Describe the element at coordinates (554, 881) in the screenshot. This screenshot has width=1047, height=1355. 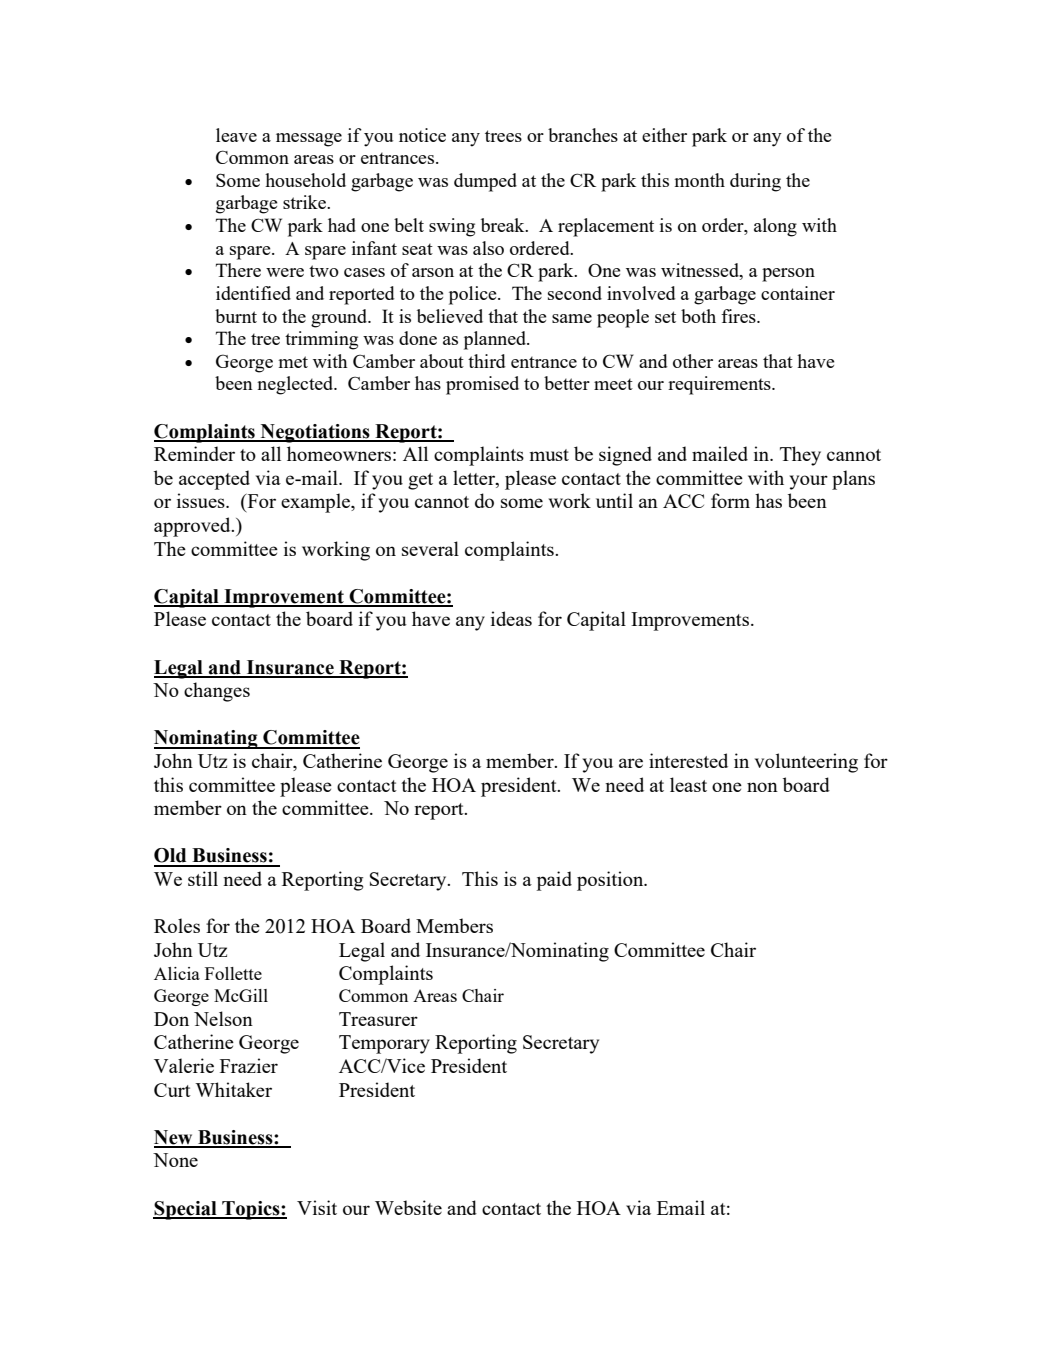
I see `paid` at that location.
